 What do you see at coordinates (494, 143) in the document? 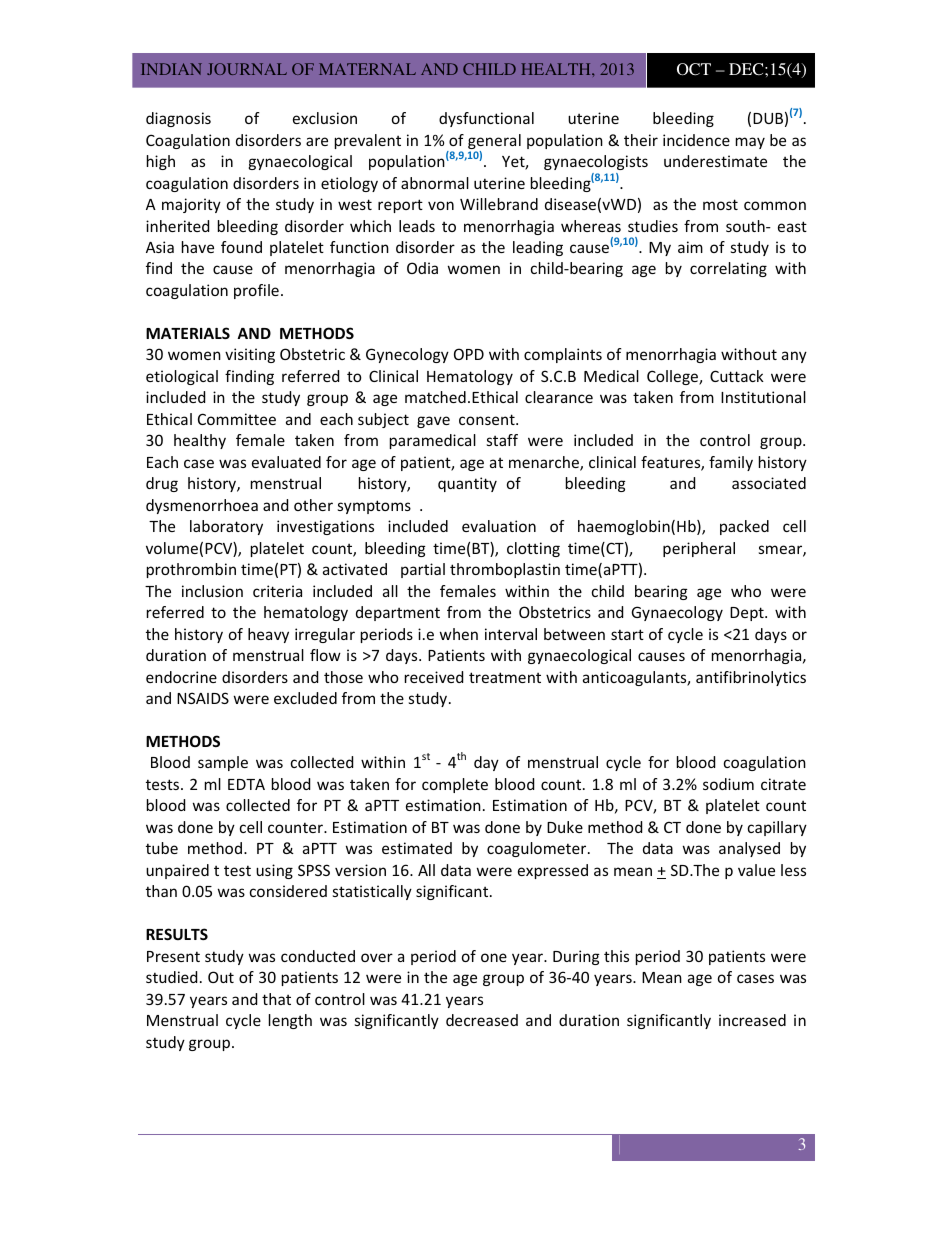
I see `general` at bounding box center [494, 143].
